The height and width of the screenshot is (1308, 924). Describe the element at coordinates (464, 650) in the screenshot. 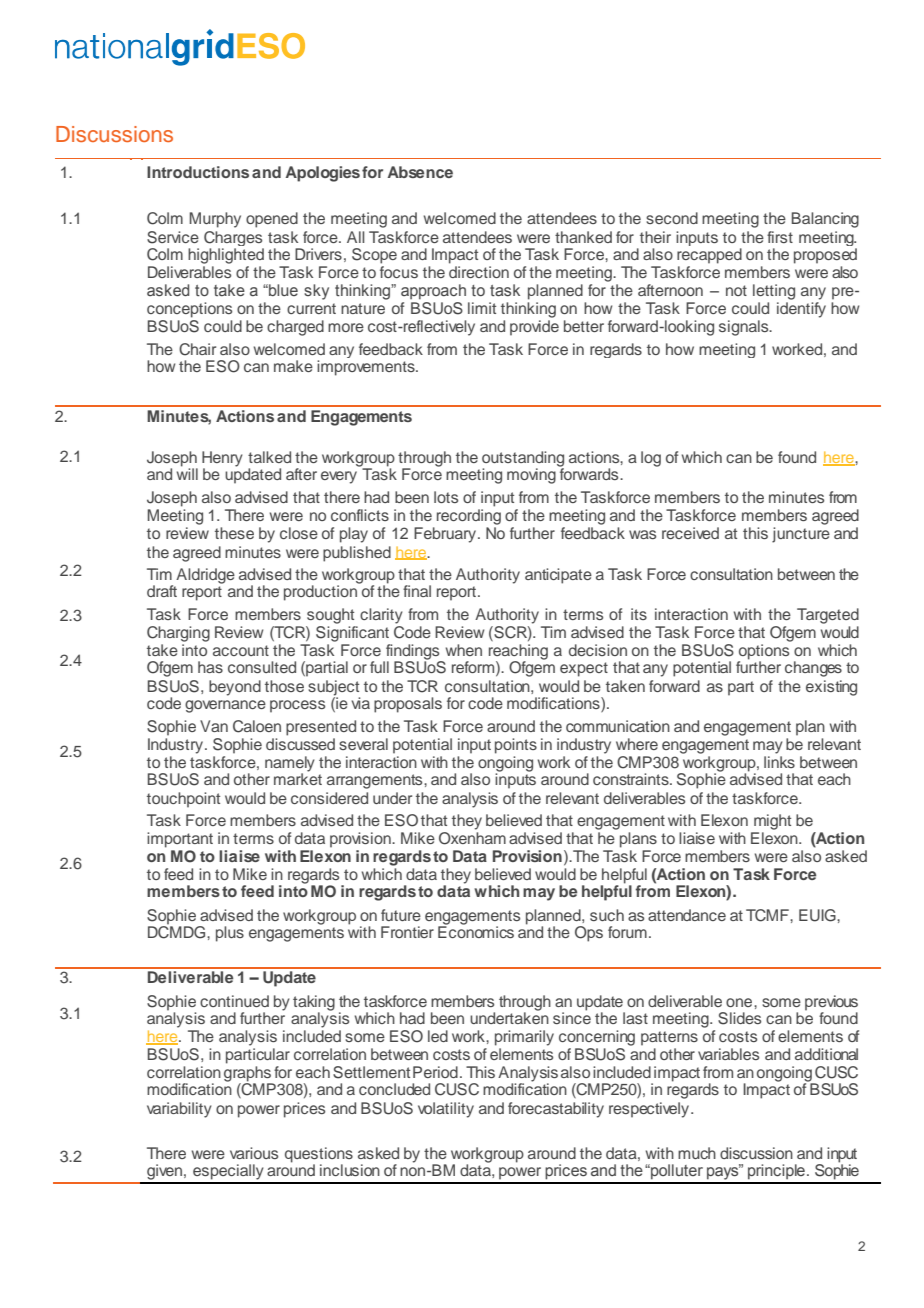

I see `when` at that location.
